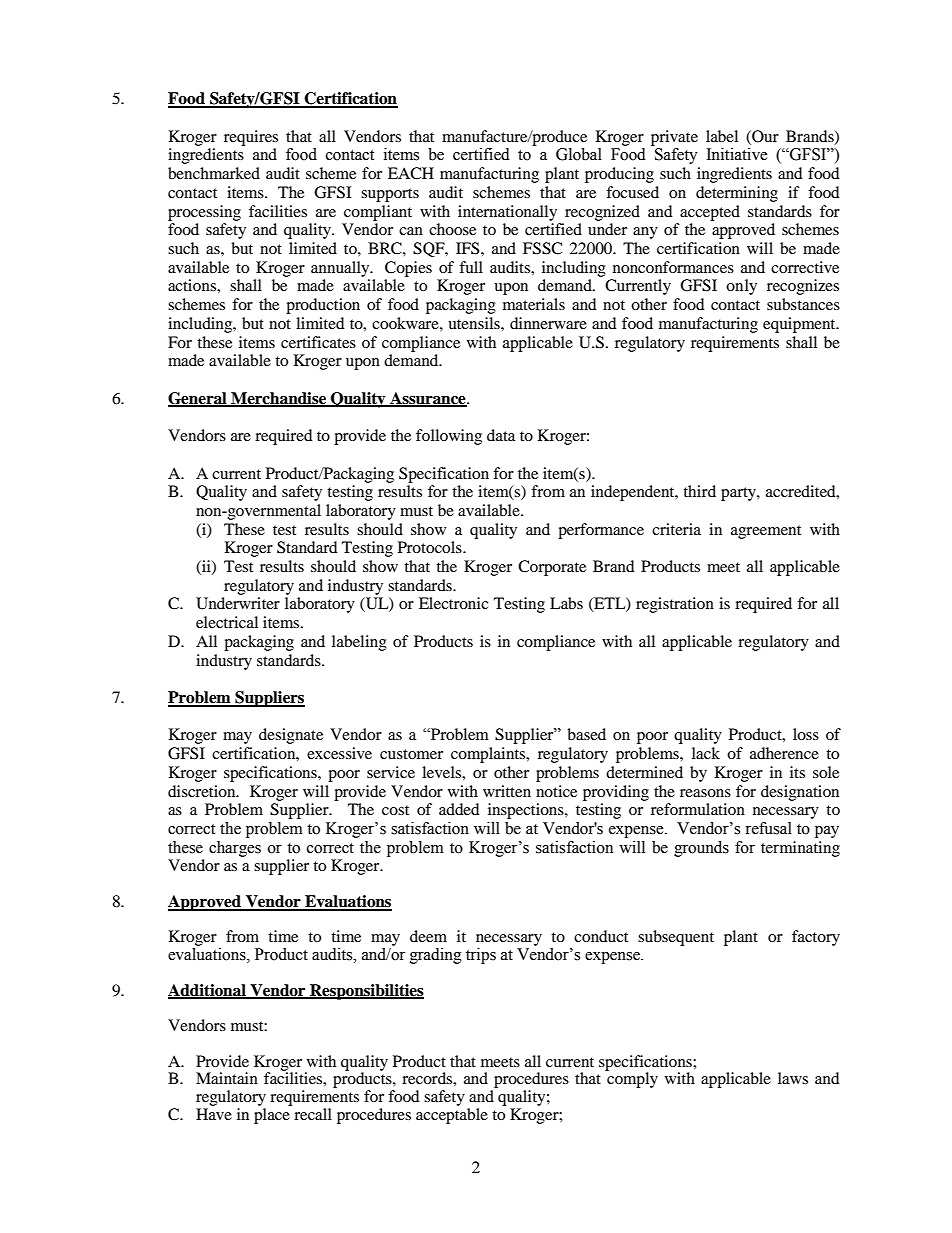 This screenshot has height=1233, width=952. I want to click on acceptable, so click(452, 1116).
